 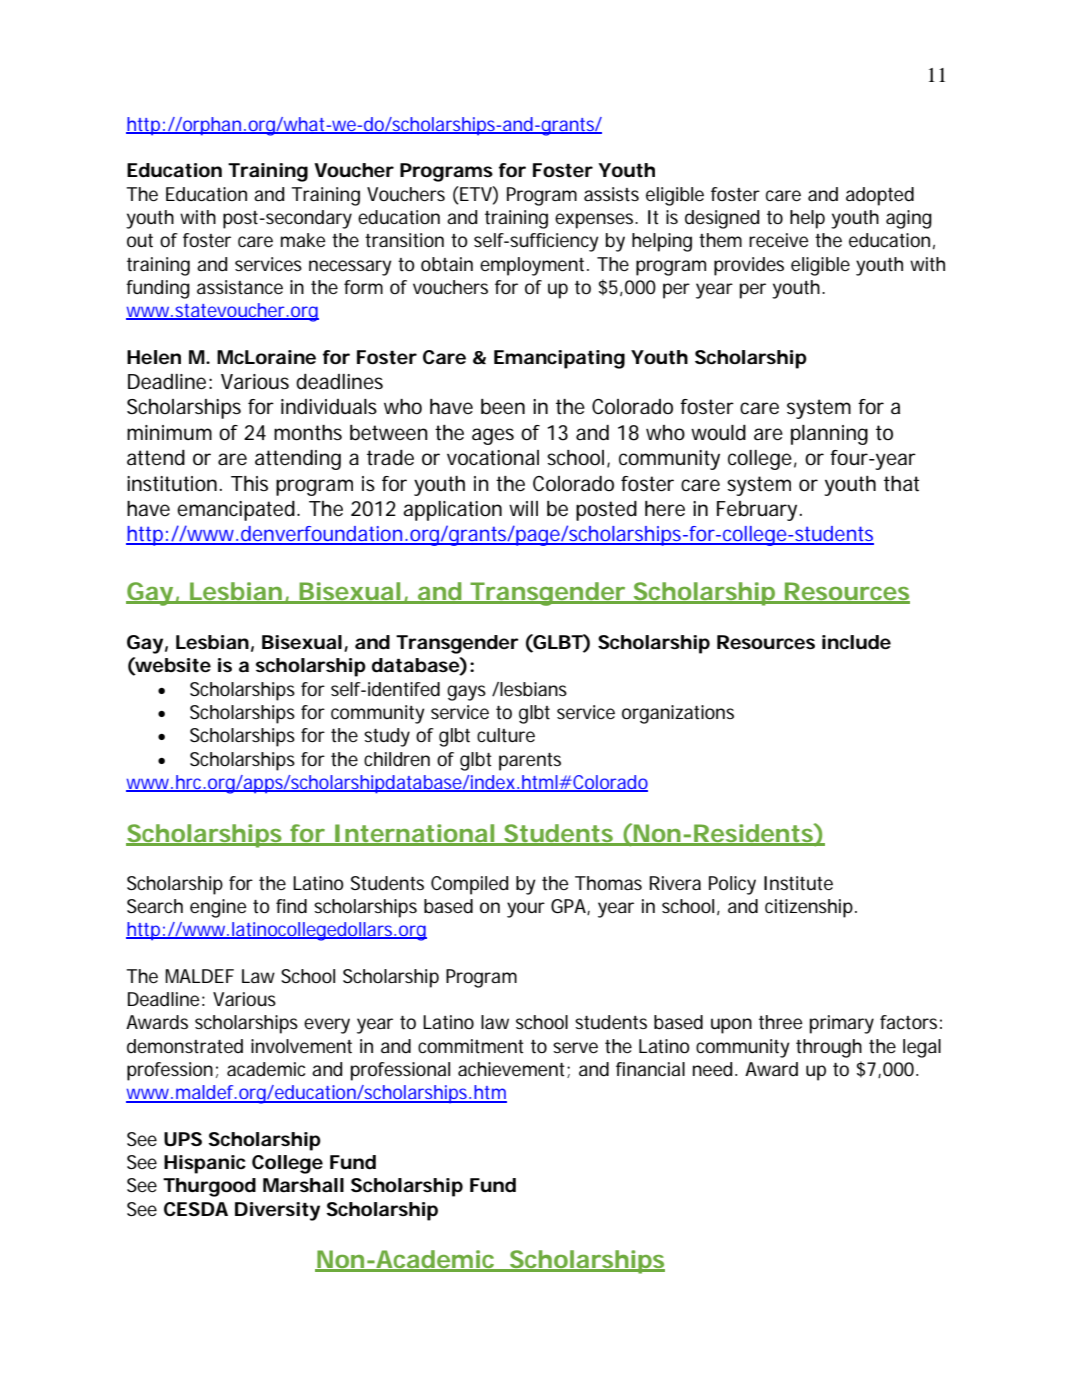 I want to click on Hispanic, so click(x=205, y=1164).
